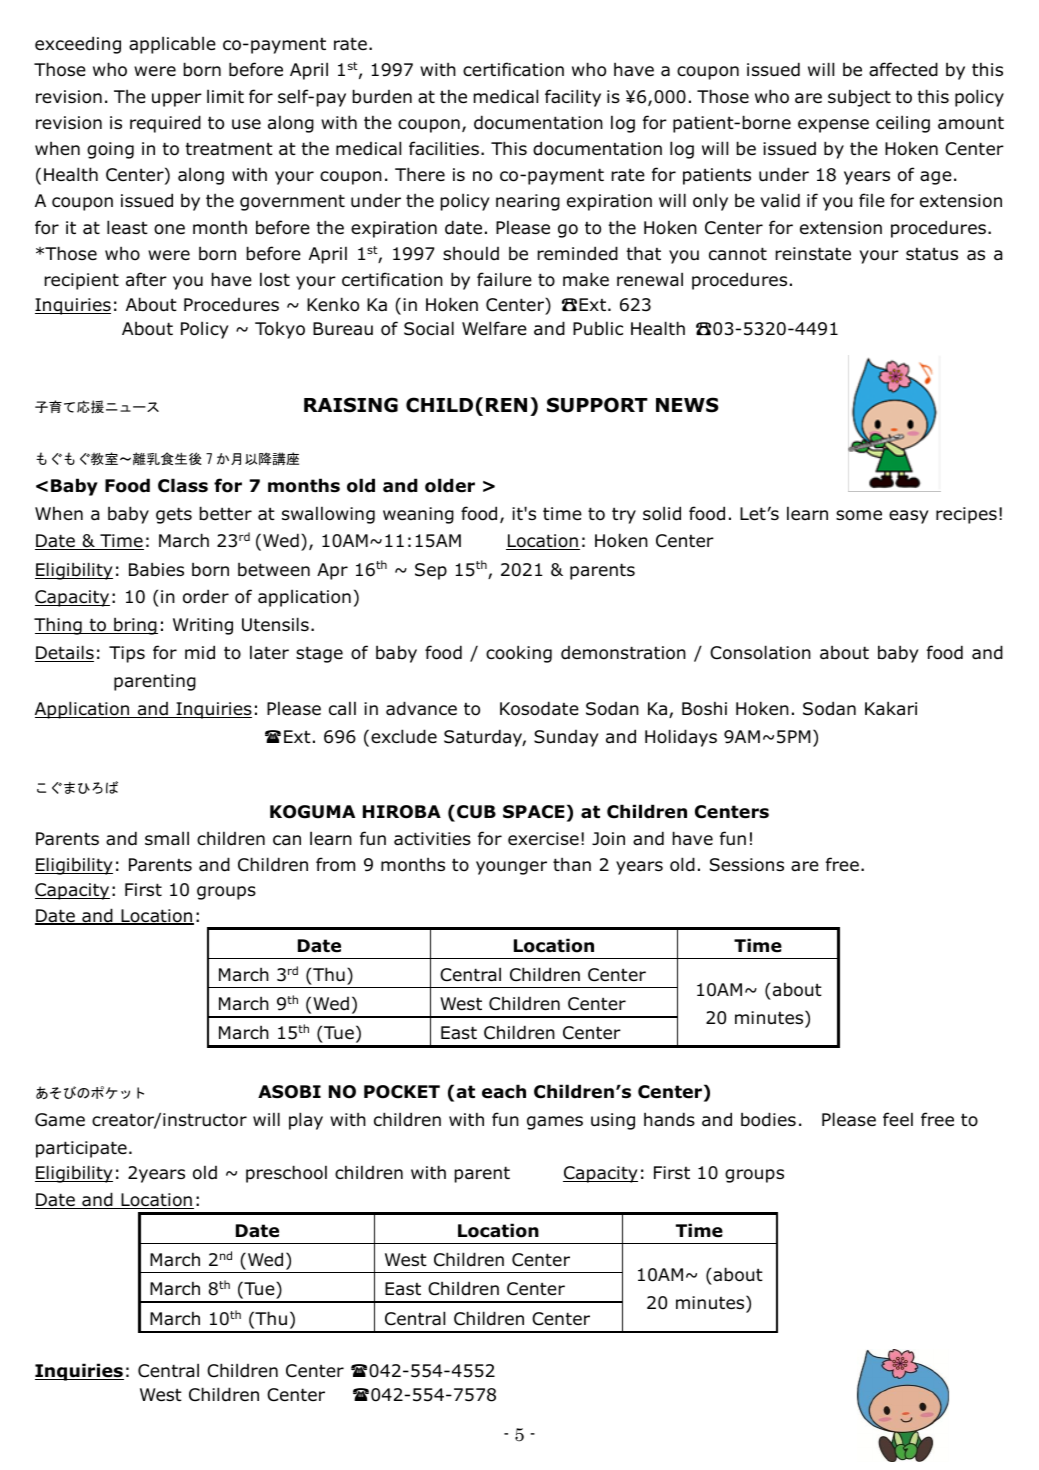  I want to click on bring, so click(135, 626).
